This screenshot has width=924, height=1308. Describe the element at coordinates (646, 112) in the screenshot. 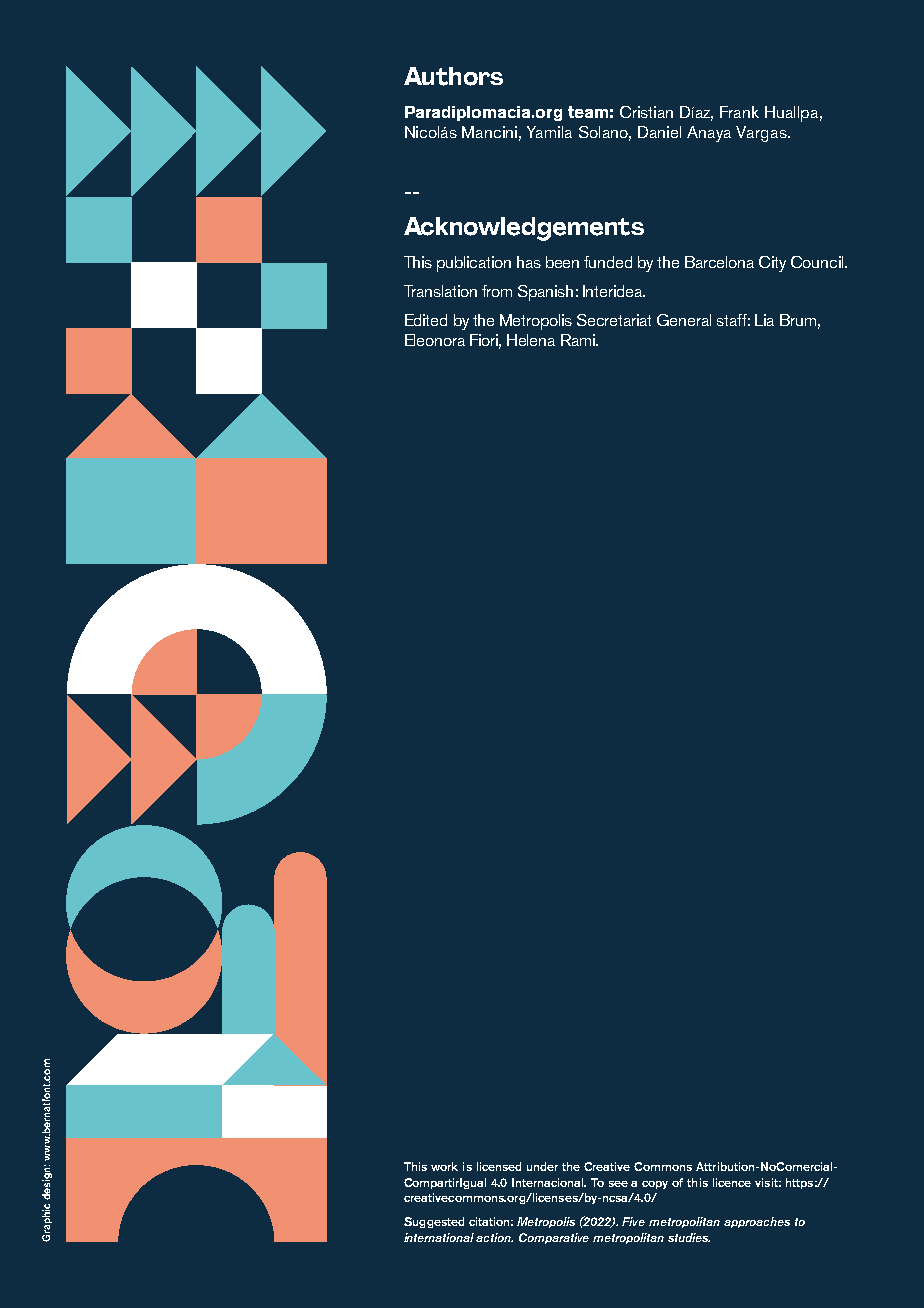

I see `Cristian` at that location.
